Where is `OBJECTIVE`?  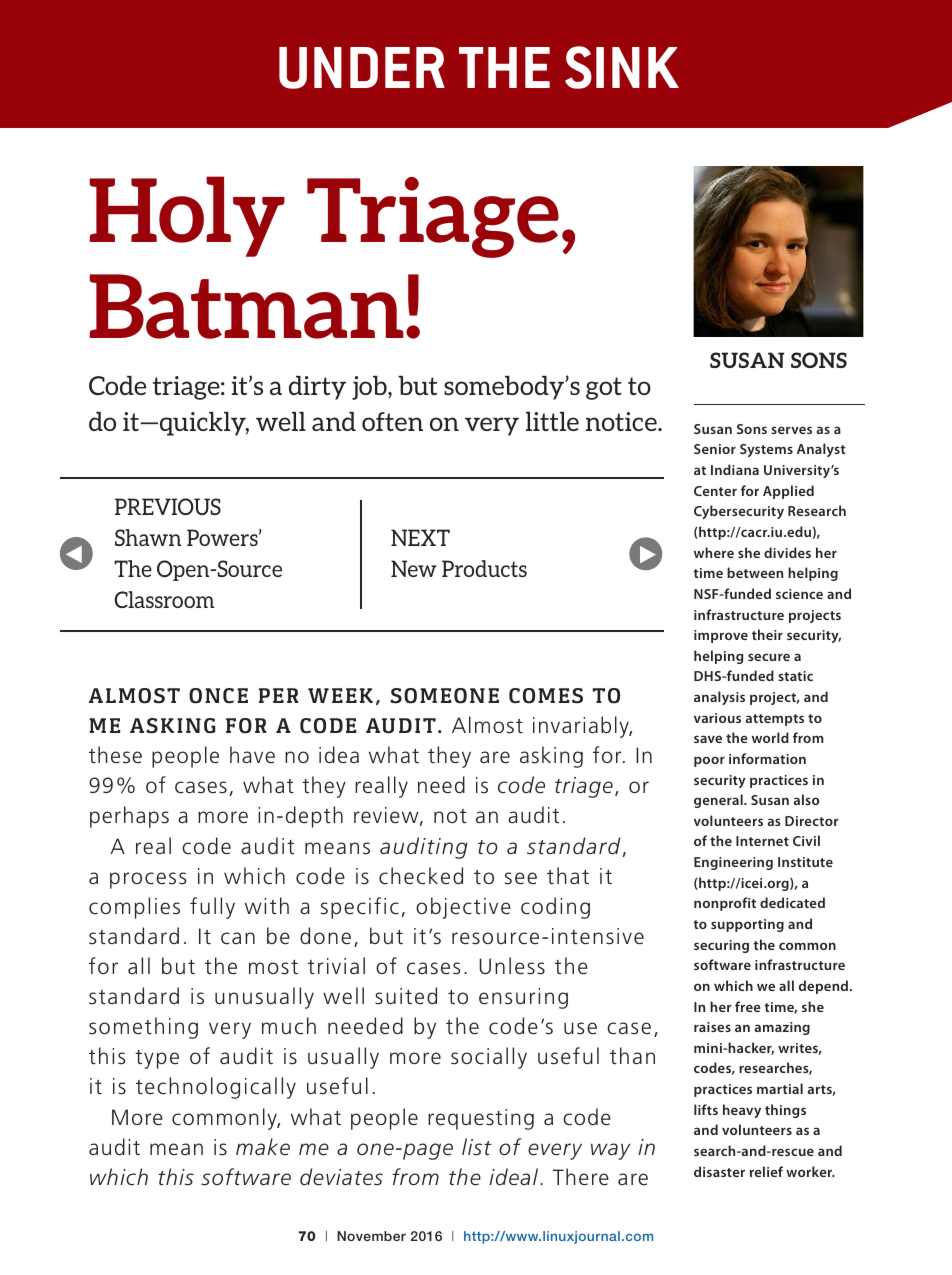
OBJECTIVE is located at coordinates (463, 908).
